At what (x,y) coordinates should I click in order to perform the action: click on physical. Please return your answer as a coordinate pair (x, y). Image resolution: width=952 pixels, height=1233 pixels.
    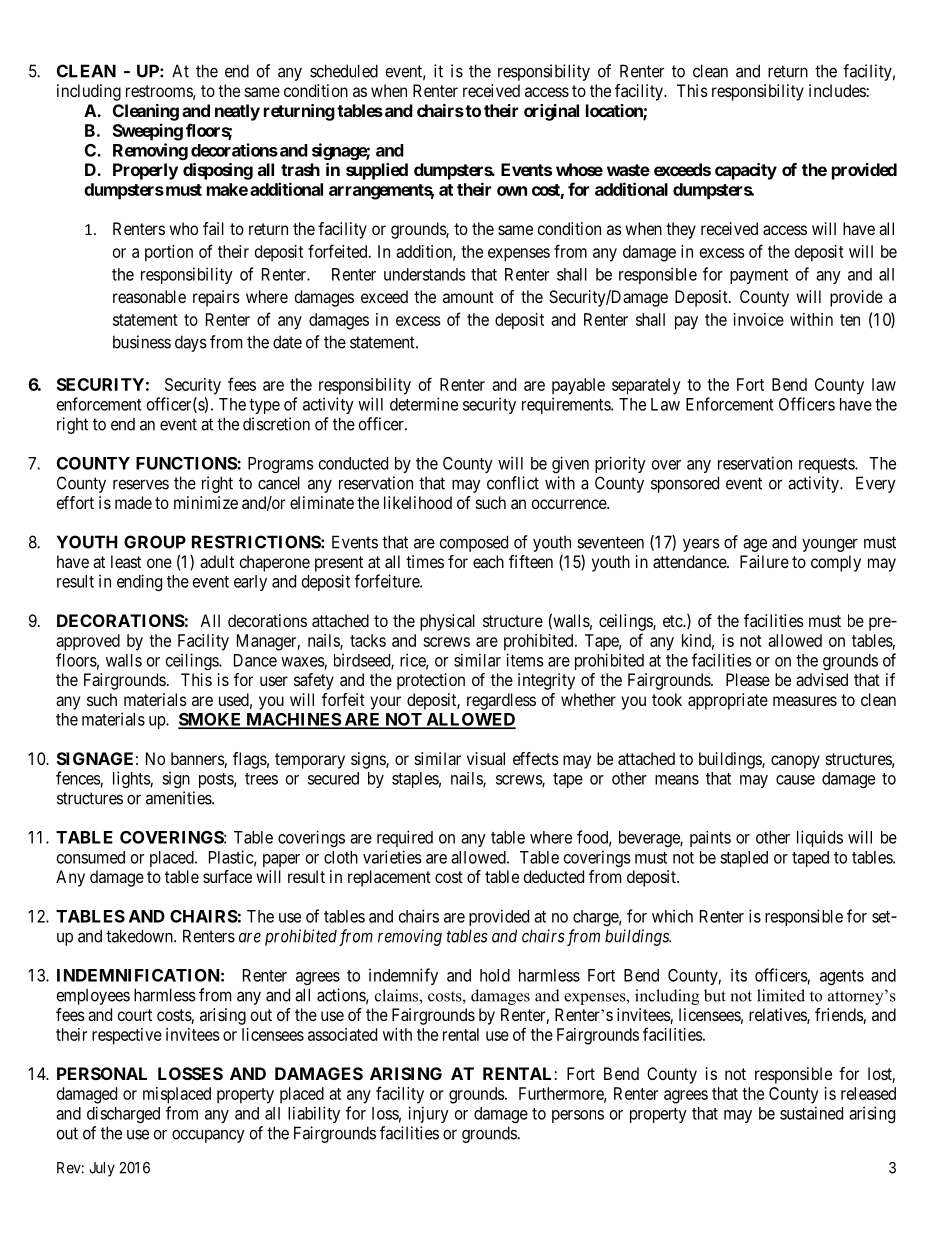
    Looking at the image, I should click on (447, 622).
